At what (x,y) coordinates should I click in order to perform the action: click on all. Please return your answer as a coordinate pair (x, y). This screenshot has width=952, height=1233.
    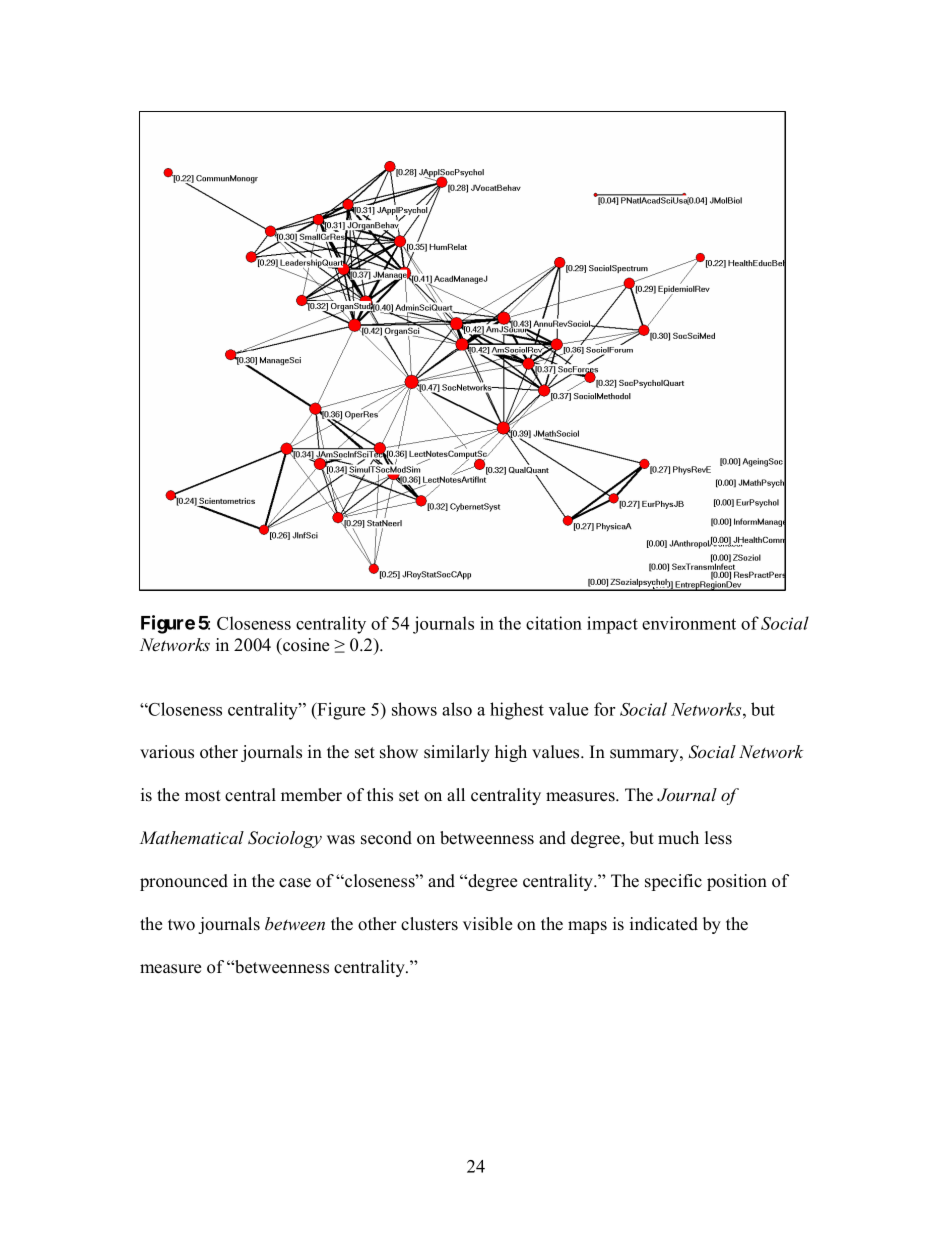
    Looking at the image, I should click on (456, 794).
